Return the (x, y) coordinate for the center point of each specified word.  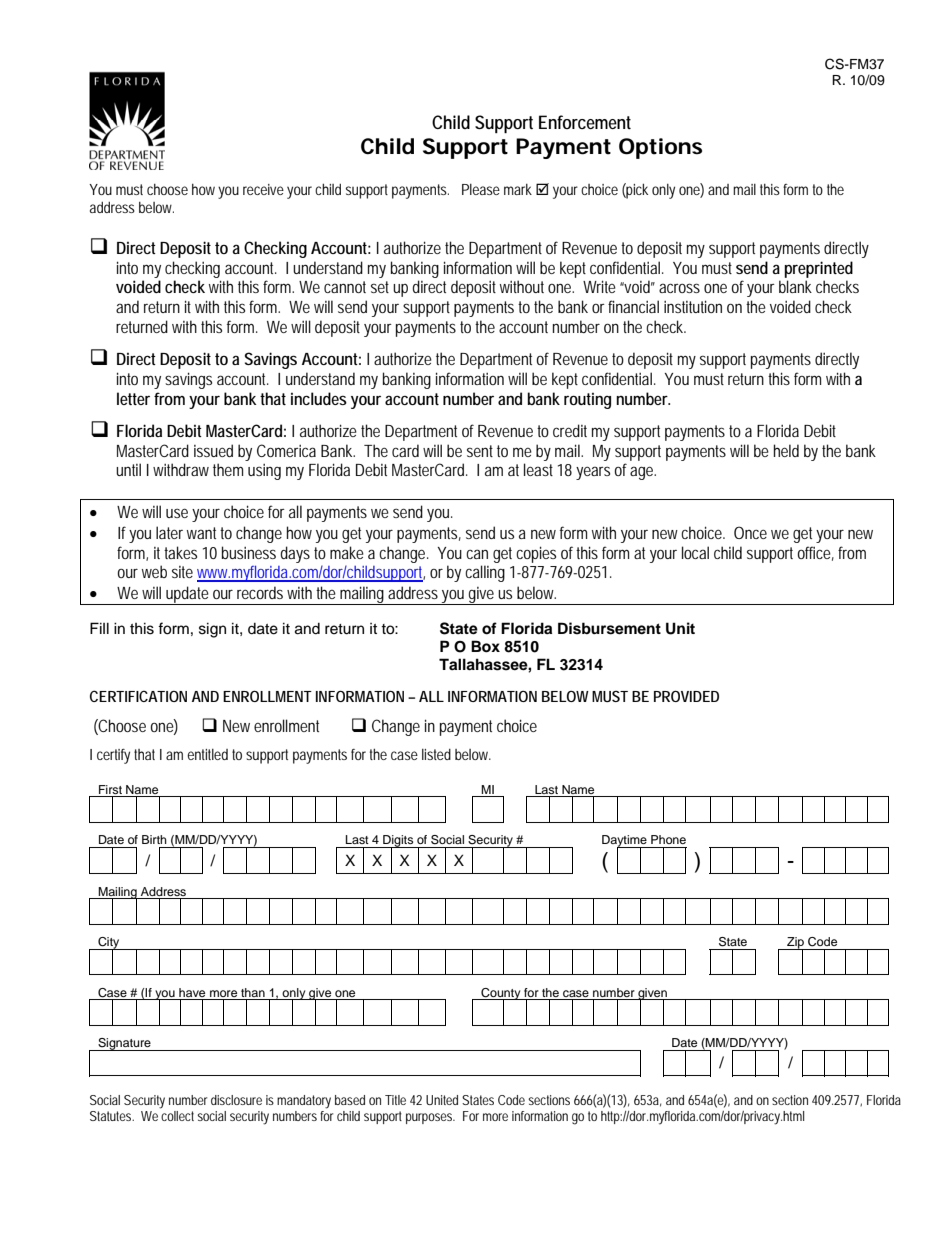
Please (481, 189)
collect (179, 1116)
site (182, 572)
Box (485, 646)
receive (263, 189)
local (695, 552)
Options (660, 148)
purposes (430, 1118)
